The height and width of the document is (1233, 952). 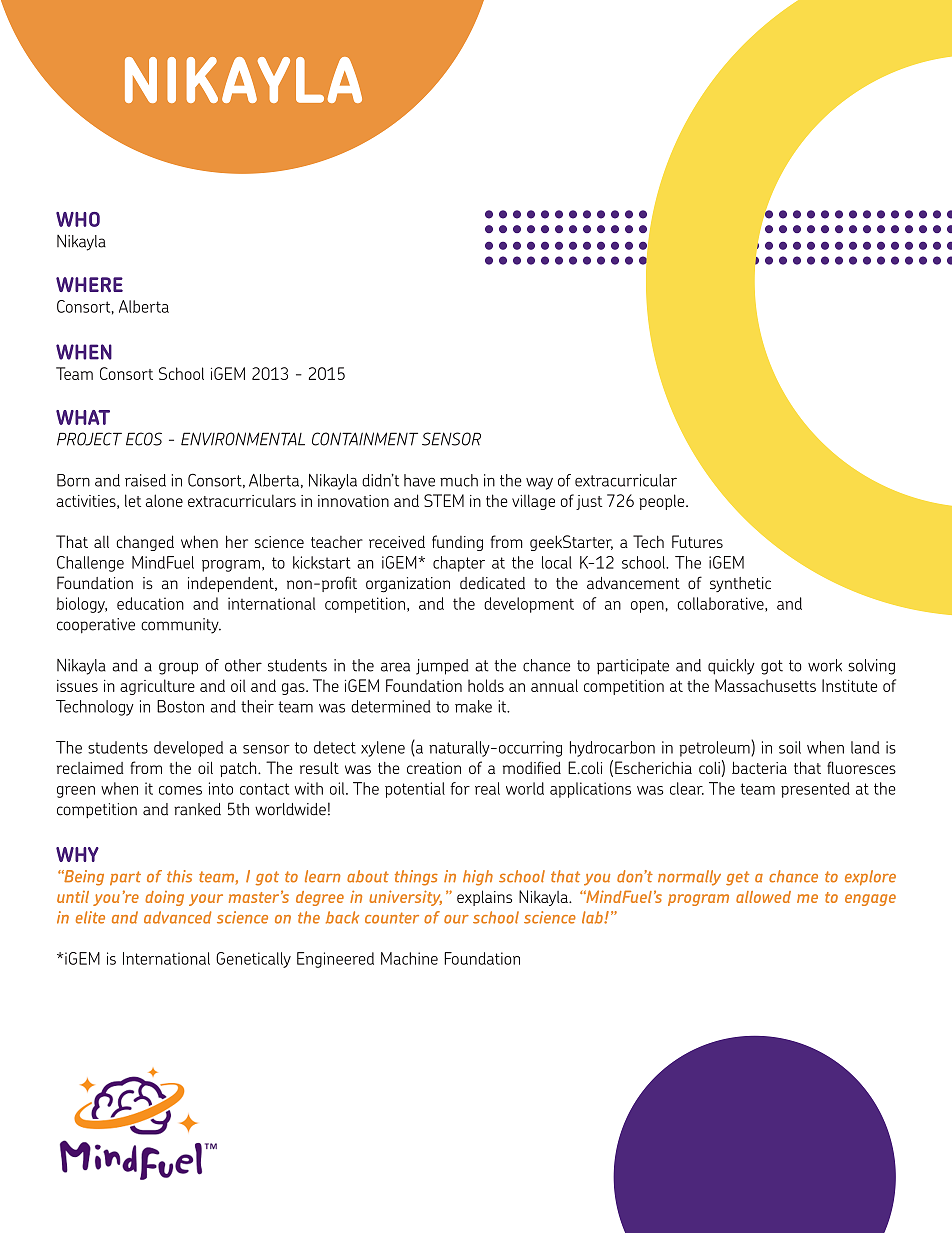 What do you see at coordinates (663, 502) in the document?
I see `people` at bounding box center [663, 502].
